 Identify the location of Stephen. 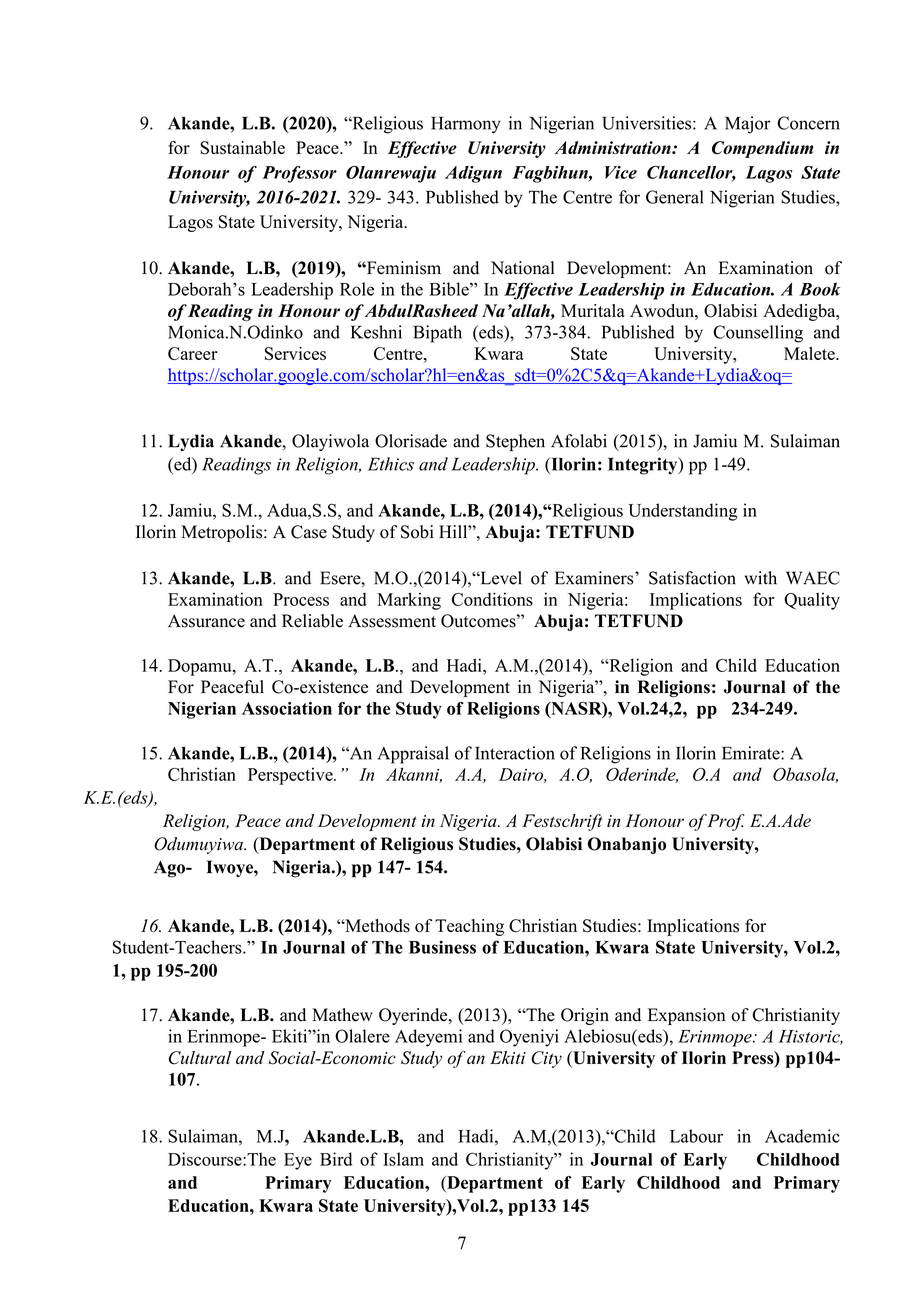
(515, 443).
